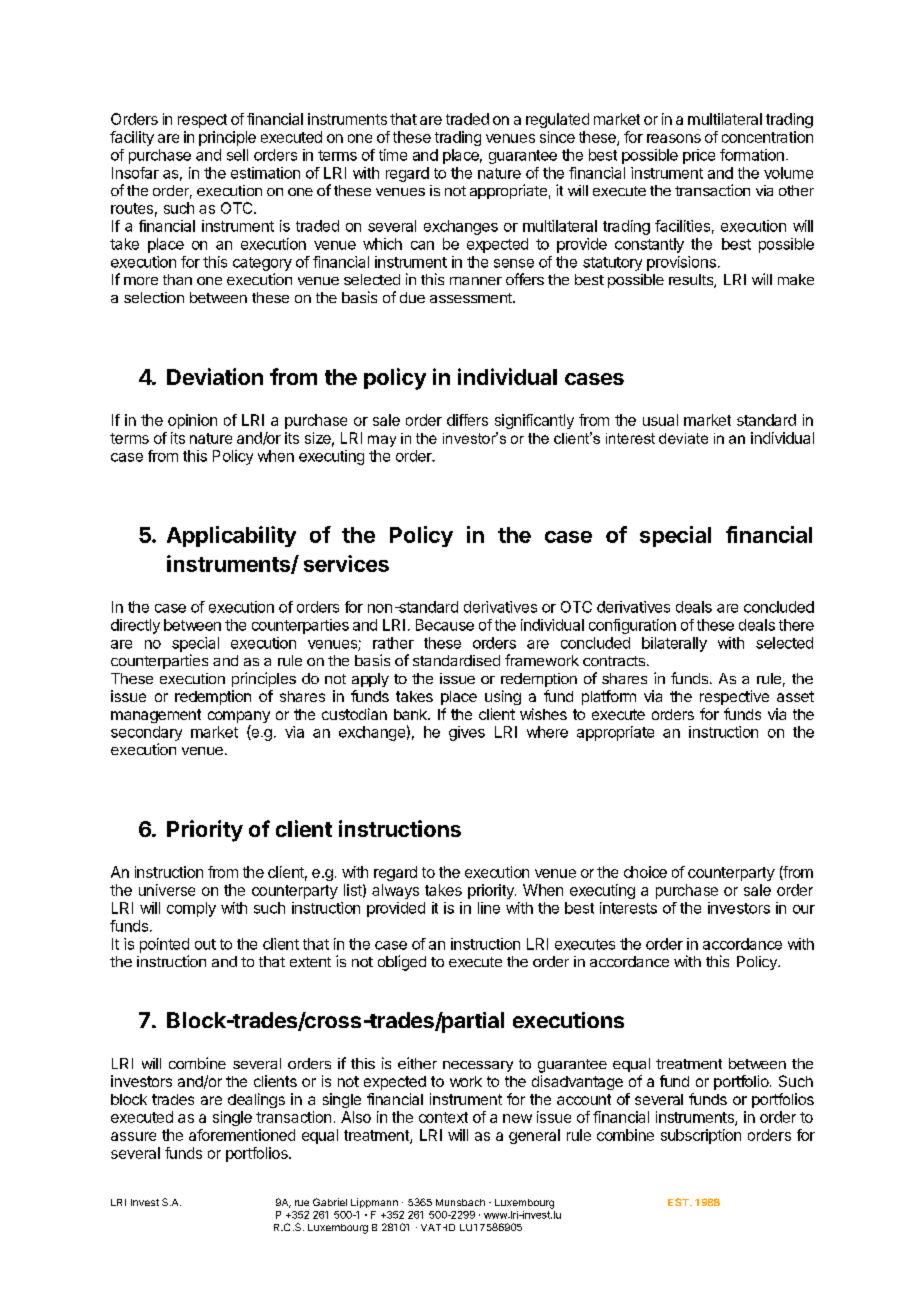 The height and width of the screenshot is (1308, 924). Describe the element at coordinates (674, 644) in the screenshot. I see `bilaterally` at that location.
